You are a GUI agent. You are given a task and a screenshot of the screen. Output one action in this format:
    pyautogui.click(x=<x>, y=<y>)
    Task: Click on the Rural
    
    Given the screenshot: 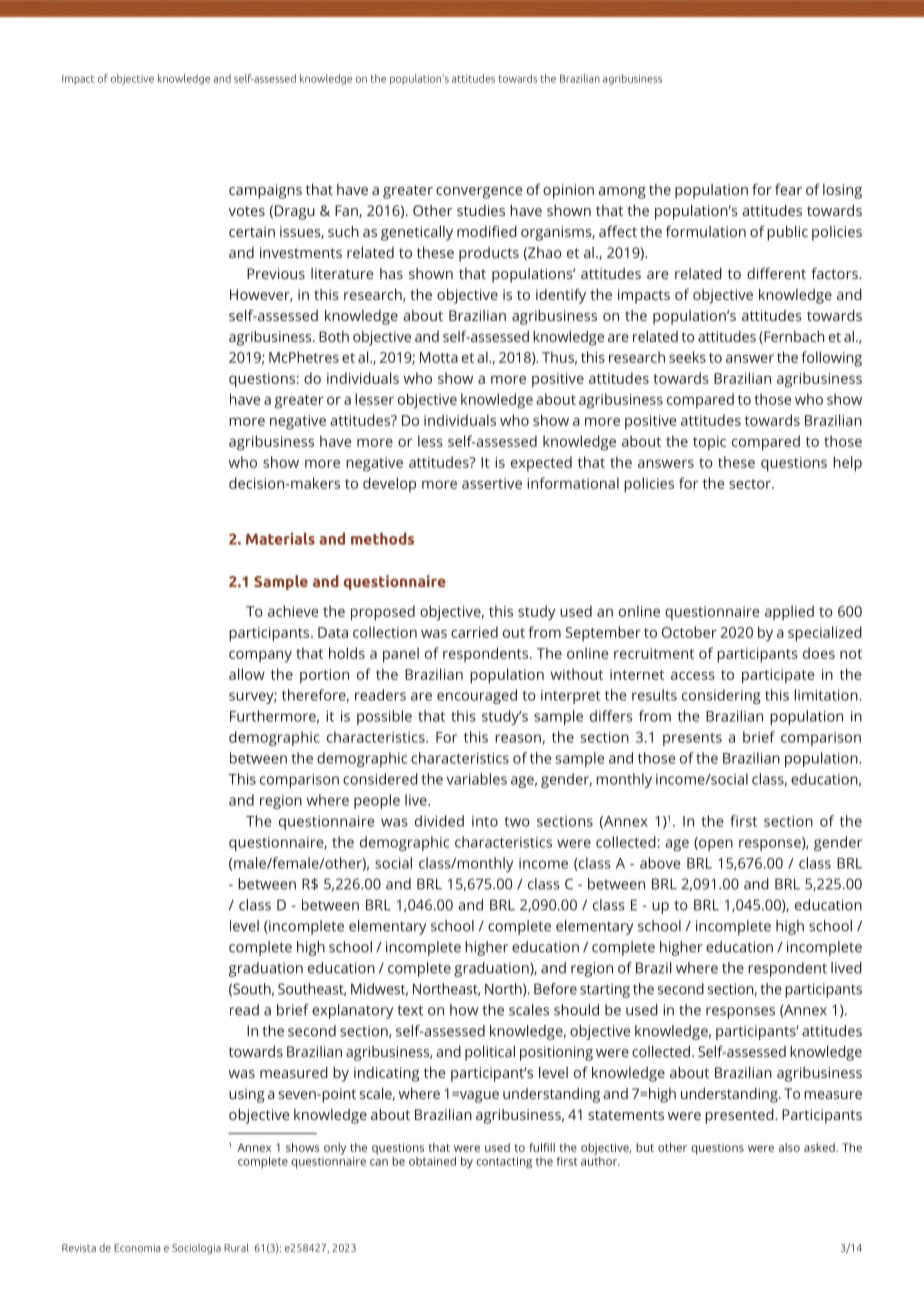 What is the action you would take?
    pyautogui.click(x=236, y=1247)
